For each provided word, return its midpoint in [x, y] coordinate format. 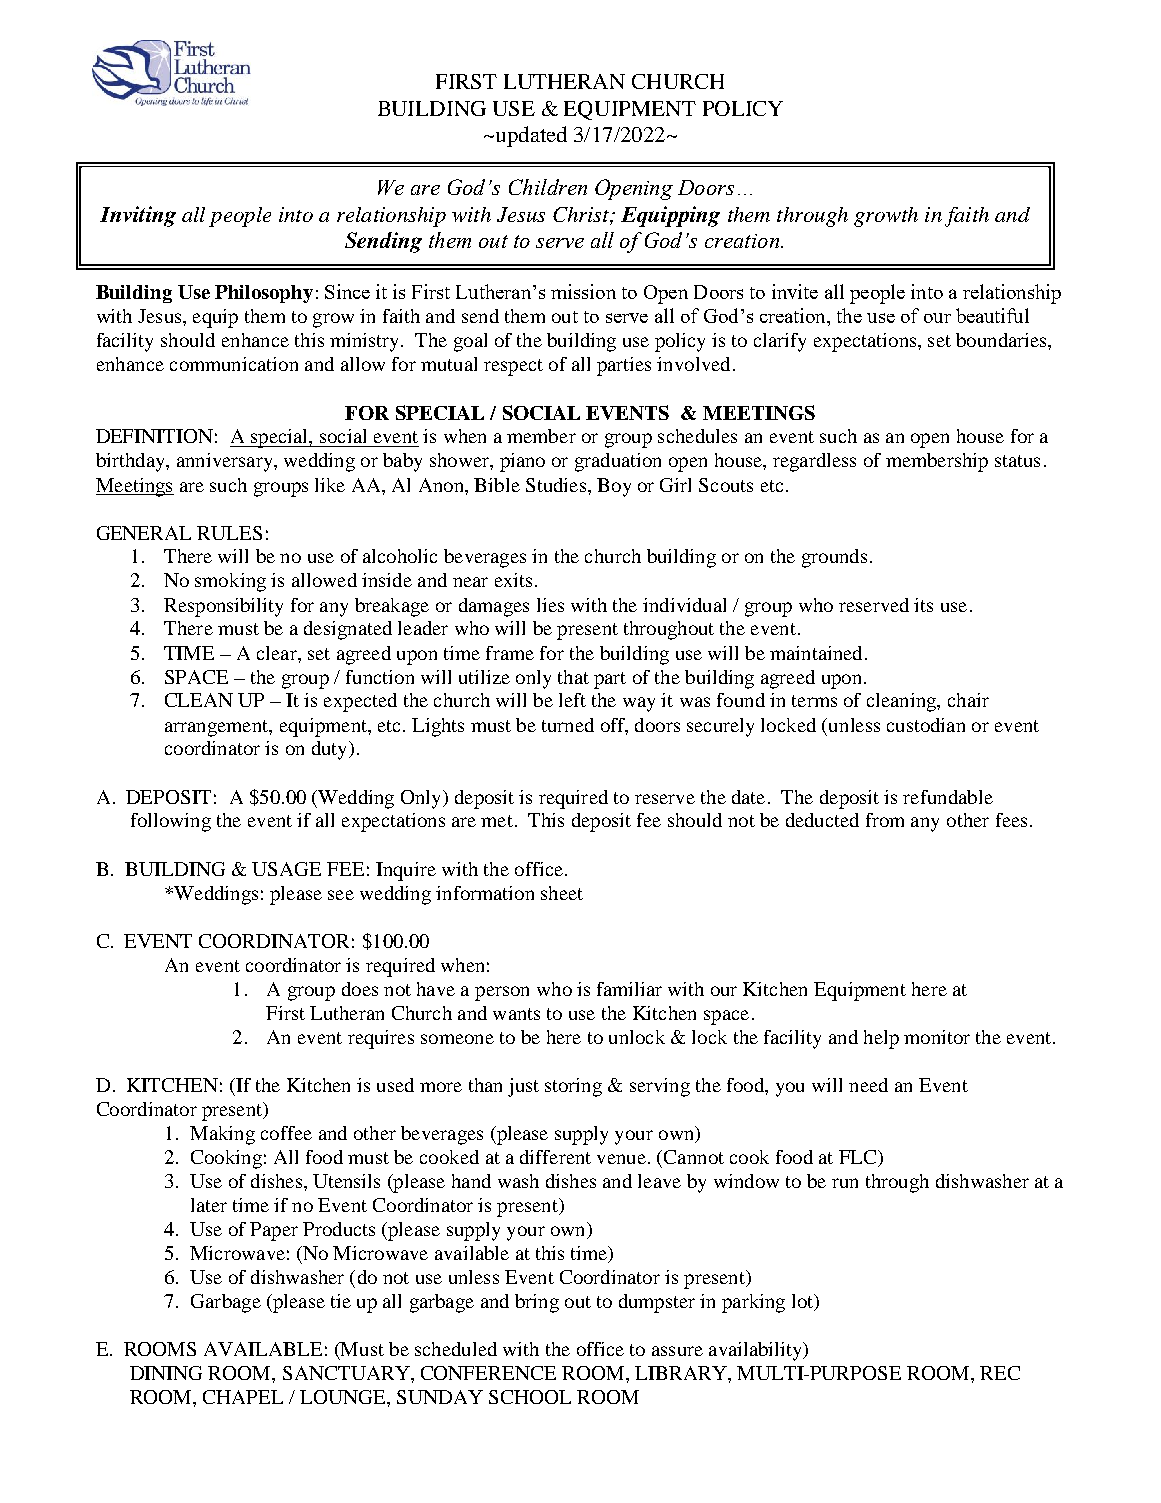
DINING [166, 1373]
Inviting [138, 216]
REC [1000, 1373]
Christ [582, 214]
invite [795, 291]
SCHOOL [530, 1397]
